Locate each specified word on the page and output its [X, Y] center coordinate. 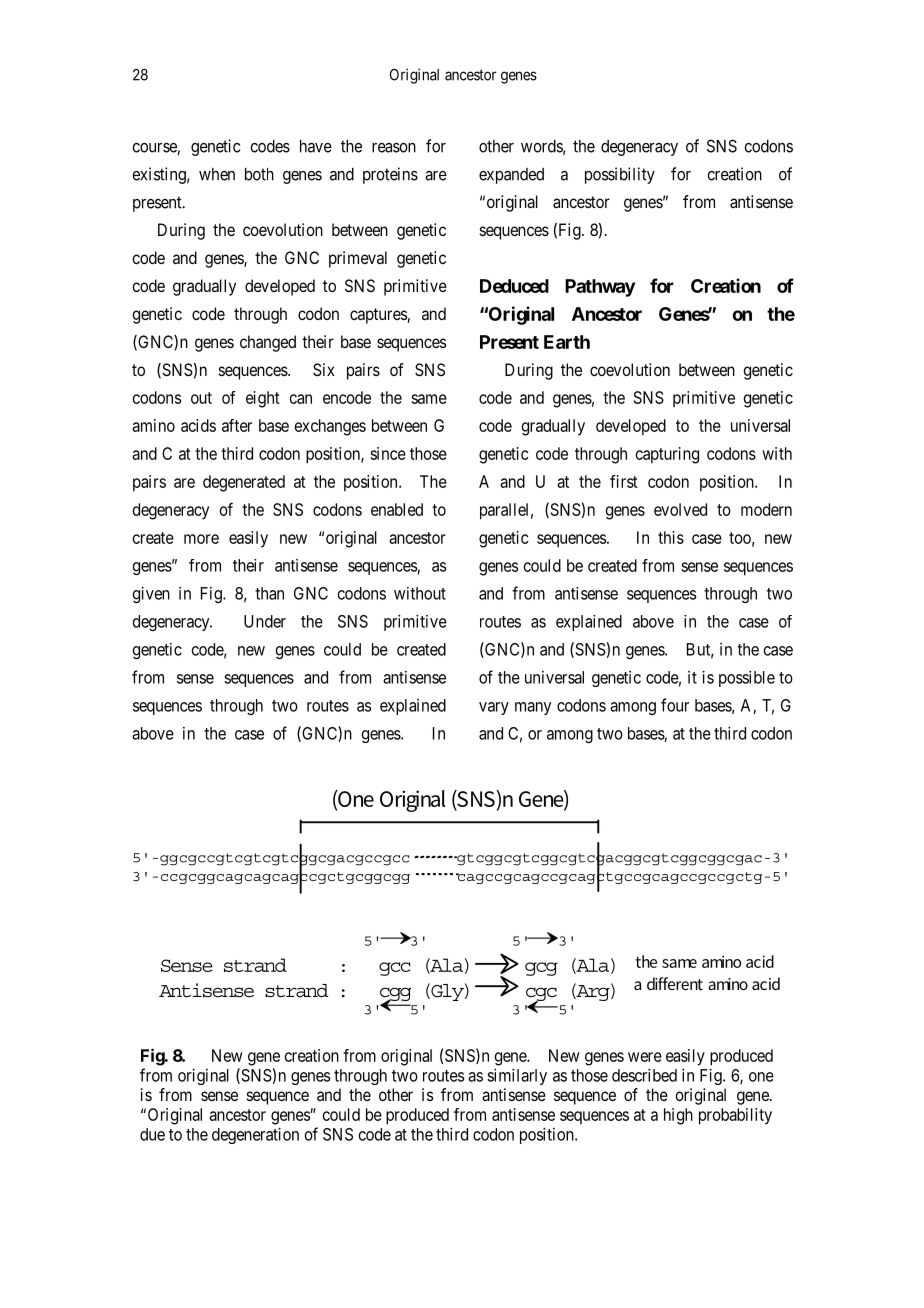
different [675, 983]
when [217, 174]
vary [494, 708]
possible [747, 678]
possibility [620, 175]
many [533, 708]
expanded [511, 176]
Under [265, 621]
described [644, 1075]
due [152, 1134]
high [678, 1116]
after [237, 425]
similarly [517, 1076]
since [388, 453]
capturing [667, 455]
